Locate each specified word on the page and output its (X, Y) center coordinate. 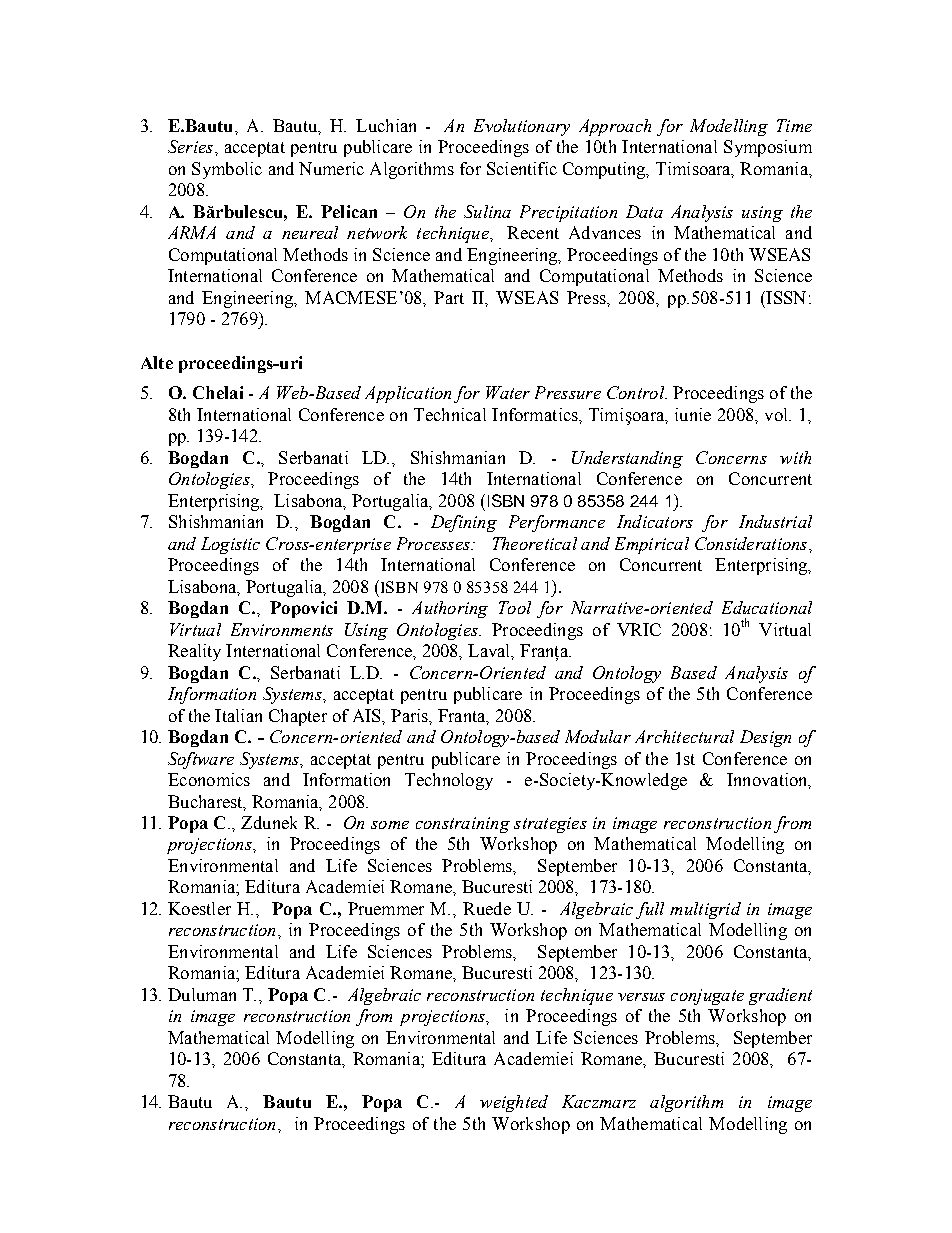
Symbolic (227, 170)
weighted (514, 1103)
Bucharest (206, 802)
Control (637, 392)
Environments (282, 629)
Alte (157, 362)
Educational (767, 607)
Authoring (450, 609)
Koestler (199, 908)
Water (508, 392)
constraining (463, 825)
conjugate (707, 997)
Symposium (768, 148)
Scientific (522, 168)
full (650, 910)
